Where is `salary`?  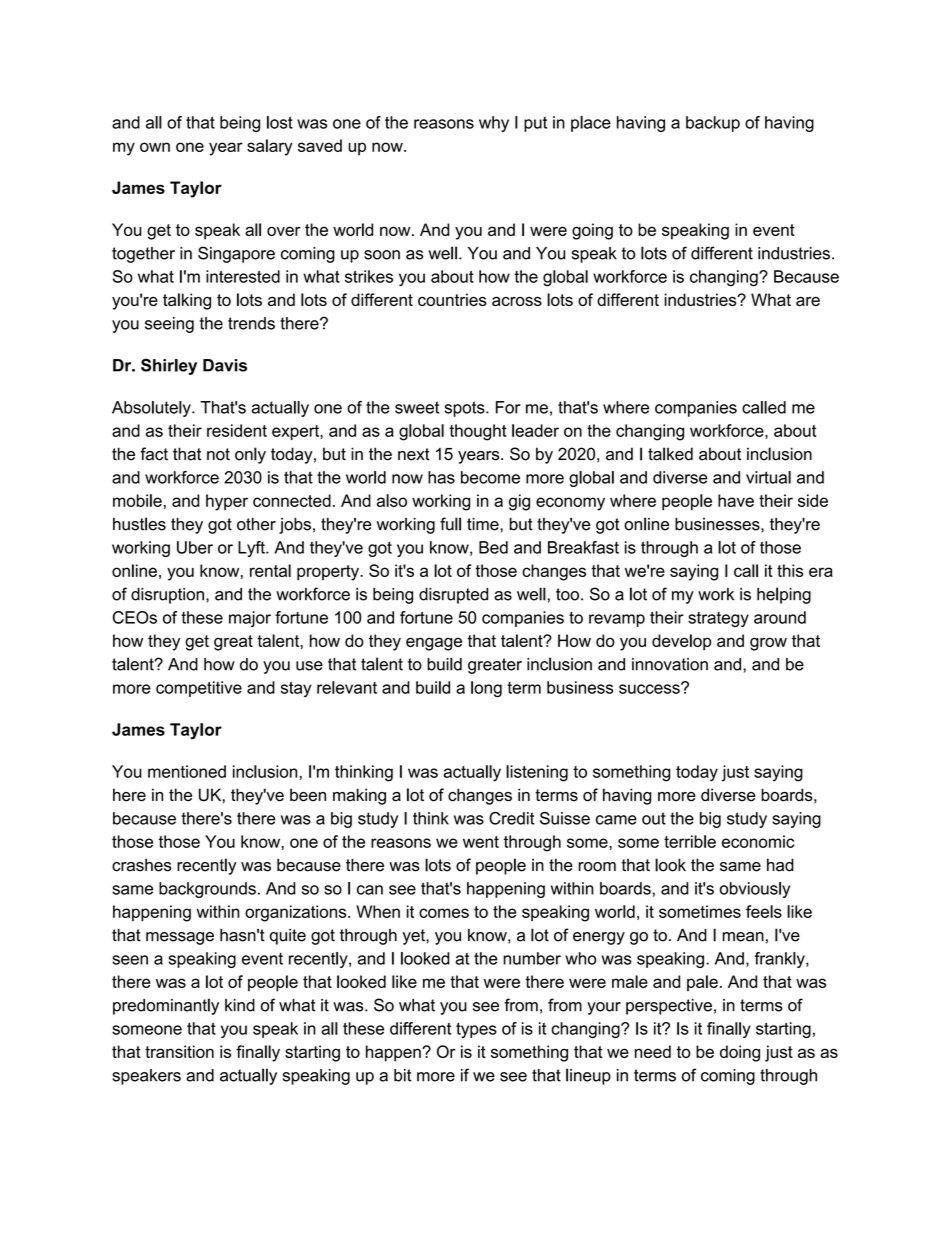
salary is located at coordinates (270, 147).
